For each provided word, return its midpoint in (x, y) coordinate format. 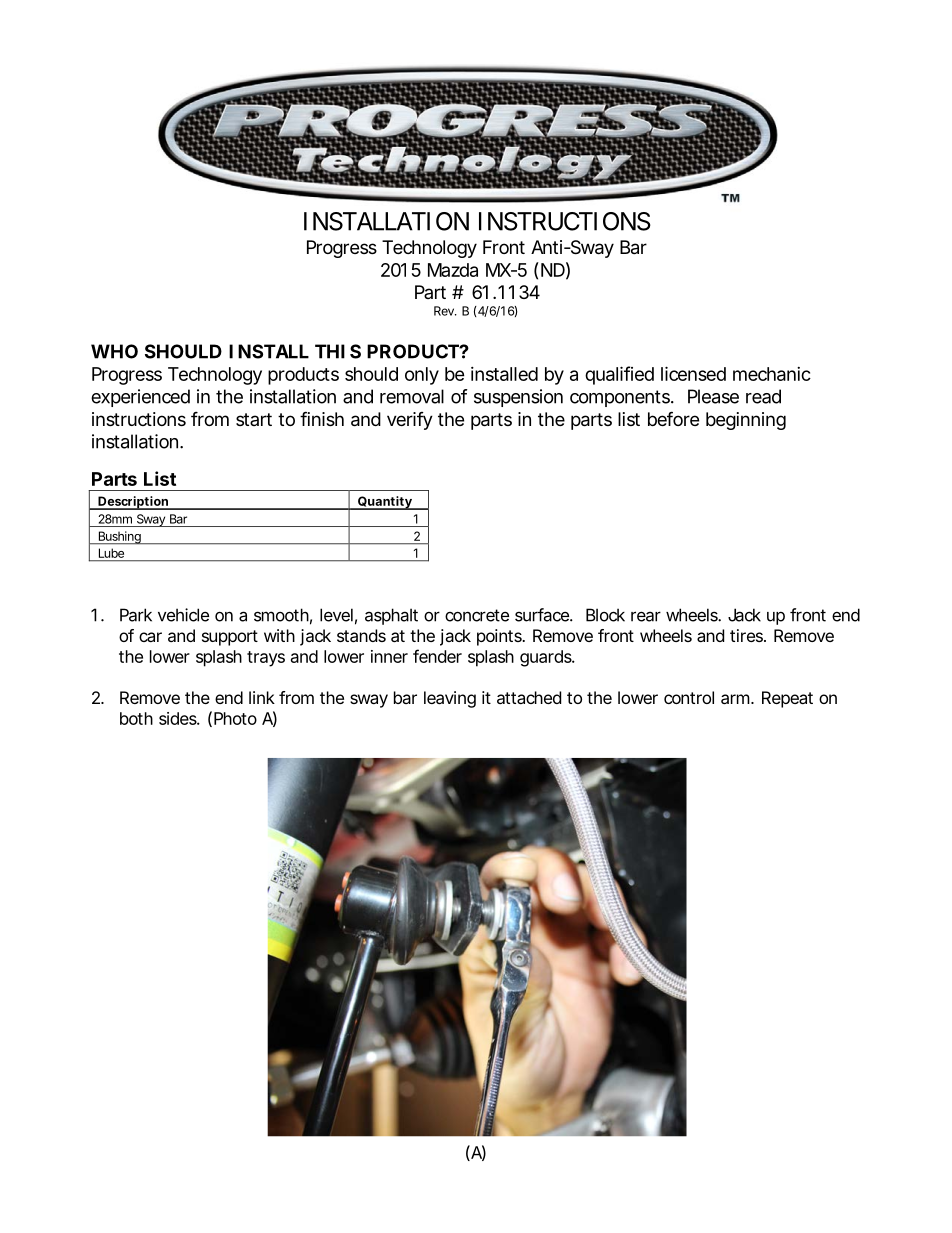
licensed (693, 373)
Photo (235, 718)
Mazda (453, 270)
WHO (114, 351)
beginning (746, 421)
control (689, 697)
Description (133, 503)
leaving (450, 699)
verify (410, 421)
